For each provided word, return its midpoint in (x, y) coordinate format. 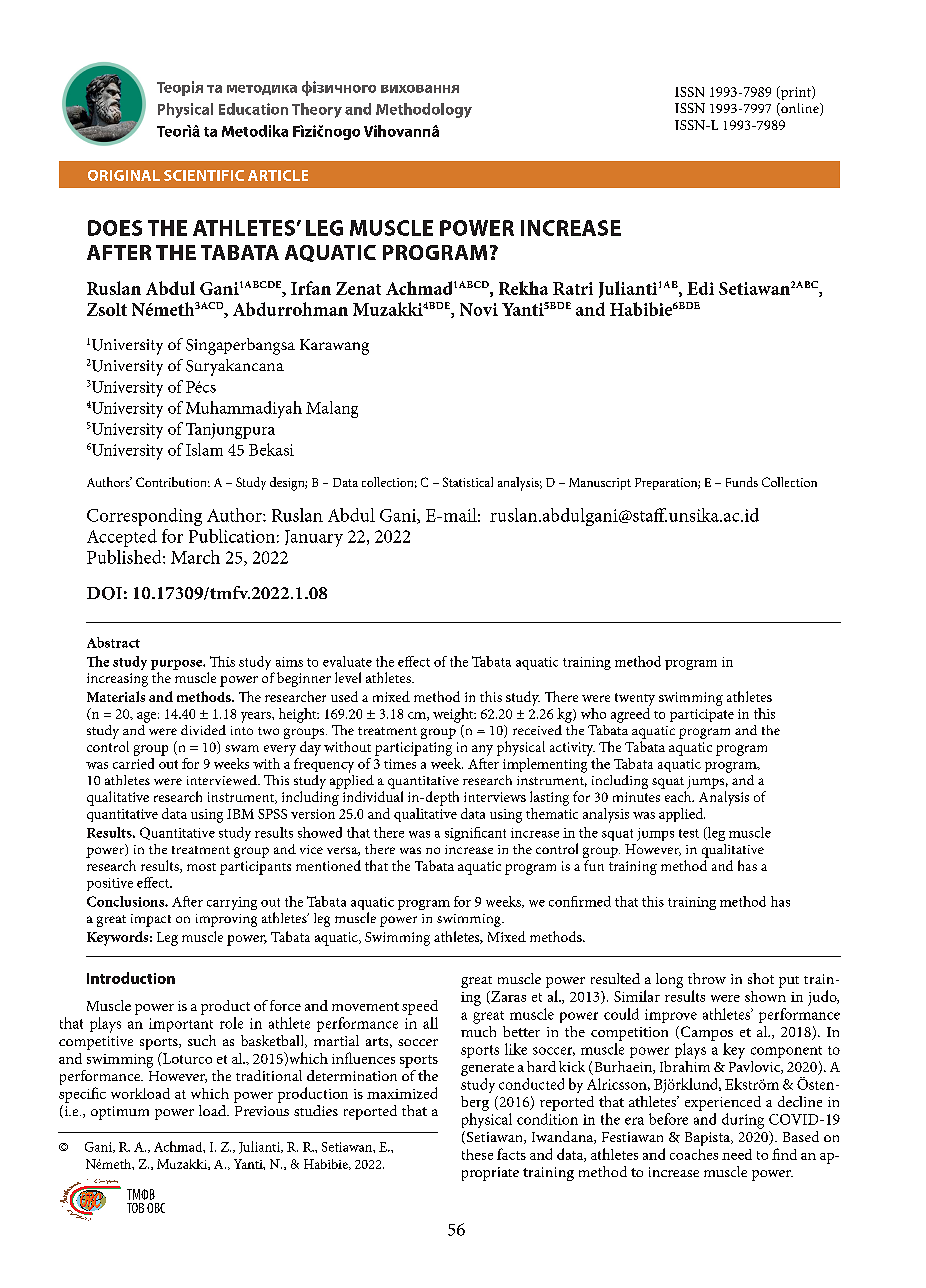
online (800, 109)
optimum (120, 1113)
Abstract (113, 642)
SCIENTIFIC (204, 175)
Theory (317, 110)
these (477, 1154)
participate (702, 715)
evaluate (347, 661)
